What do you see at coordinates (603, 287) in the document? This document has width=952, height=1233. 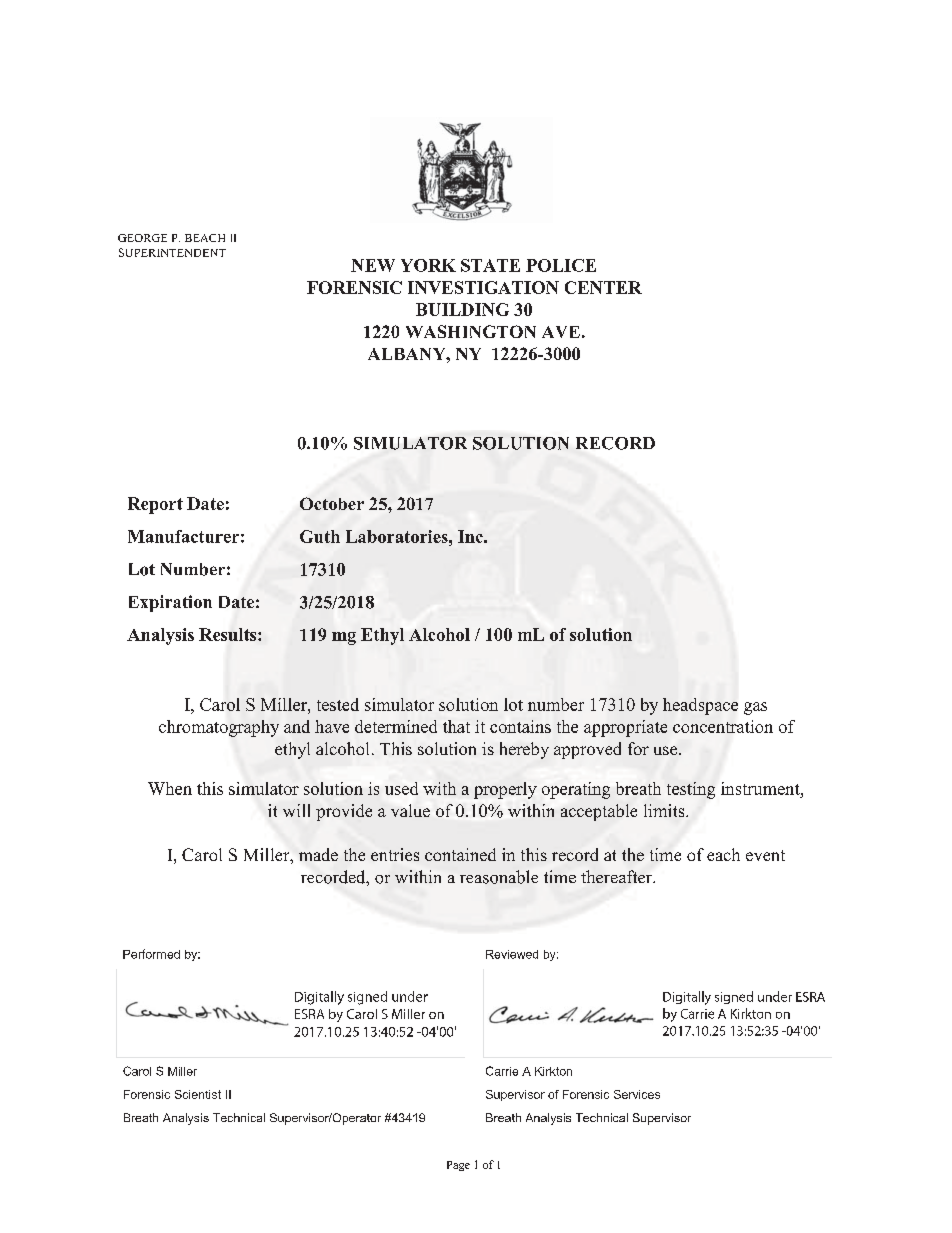 I see `CENTER` at bounding box center [603, 287].
